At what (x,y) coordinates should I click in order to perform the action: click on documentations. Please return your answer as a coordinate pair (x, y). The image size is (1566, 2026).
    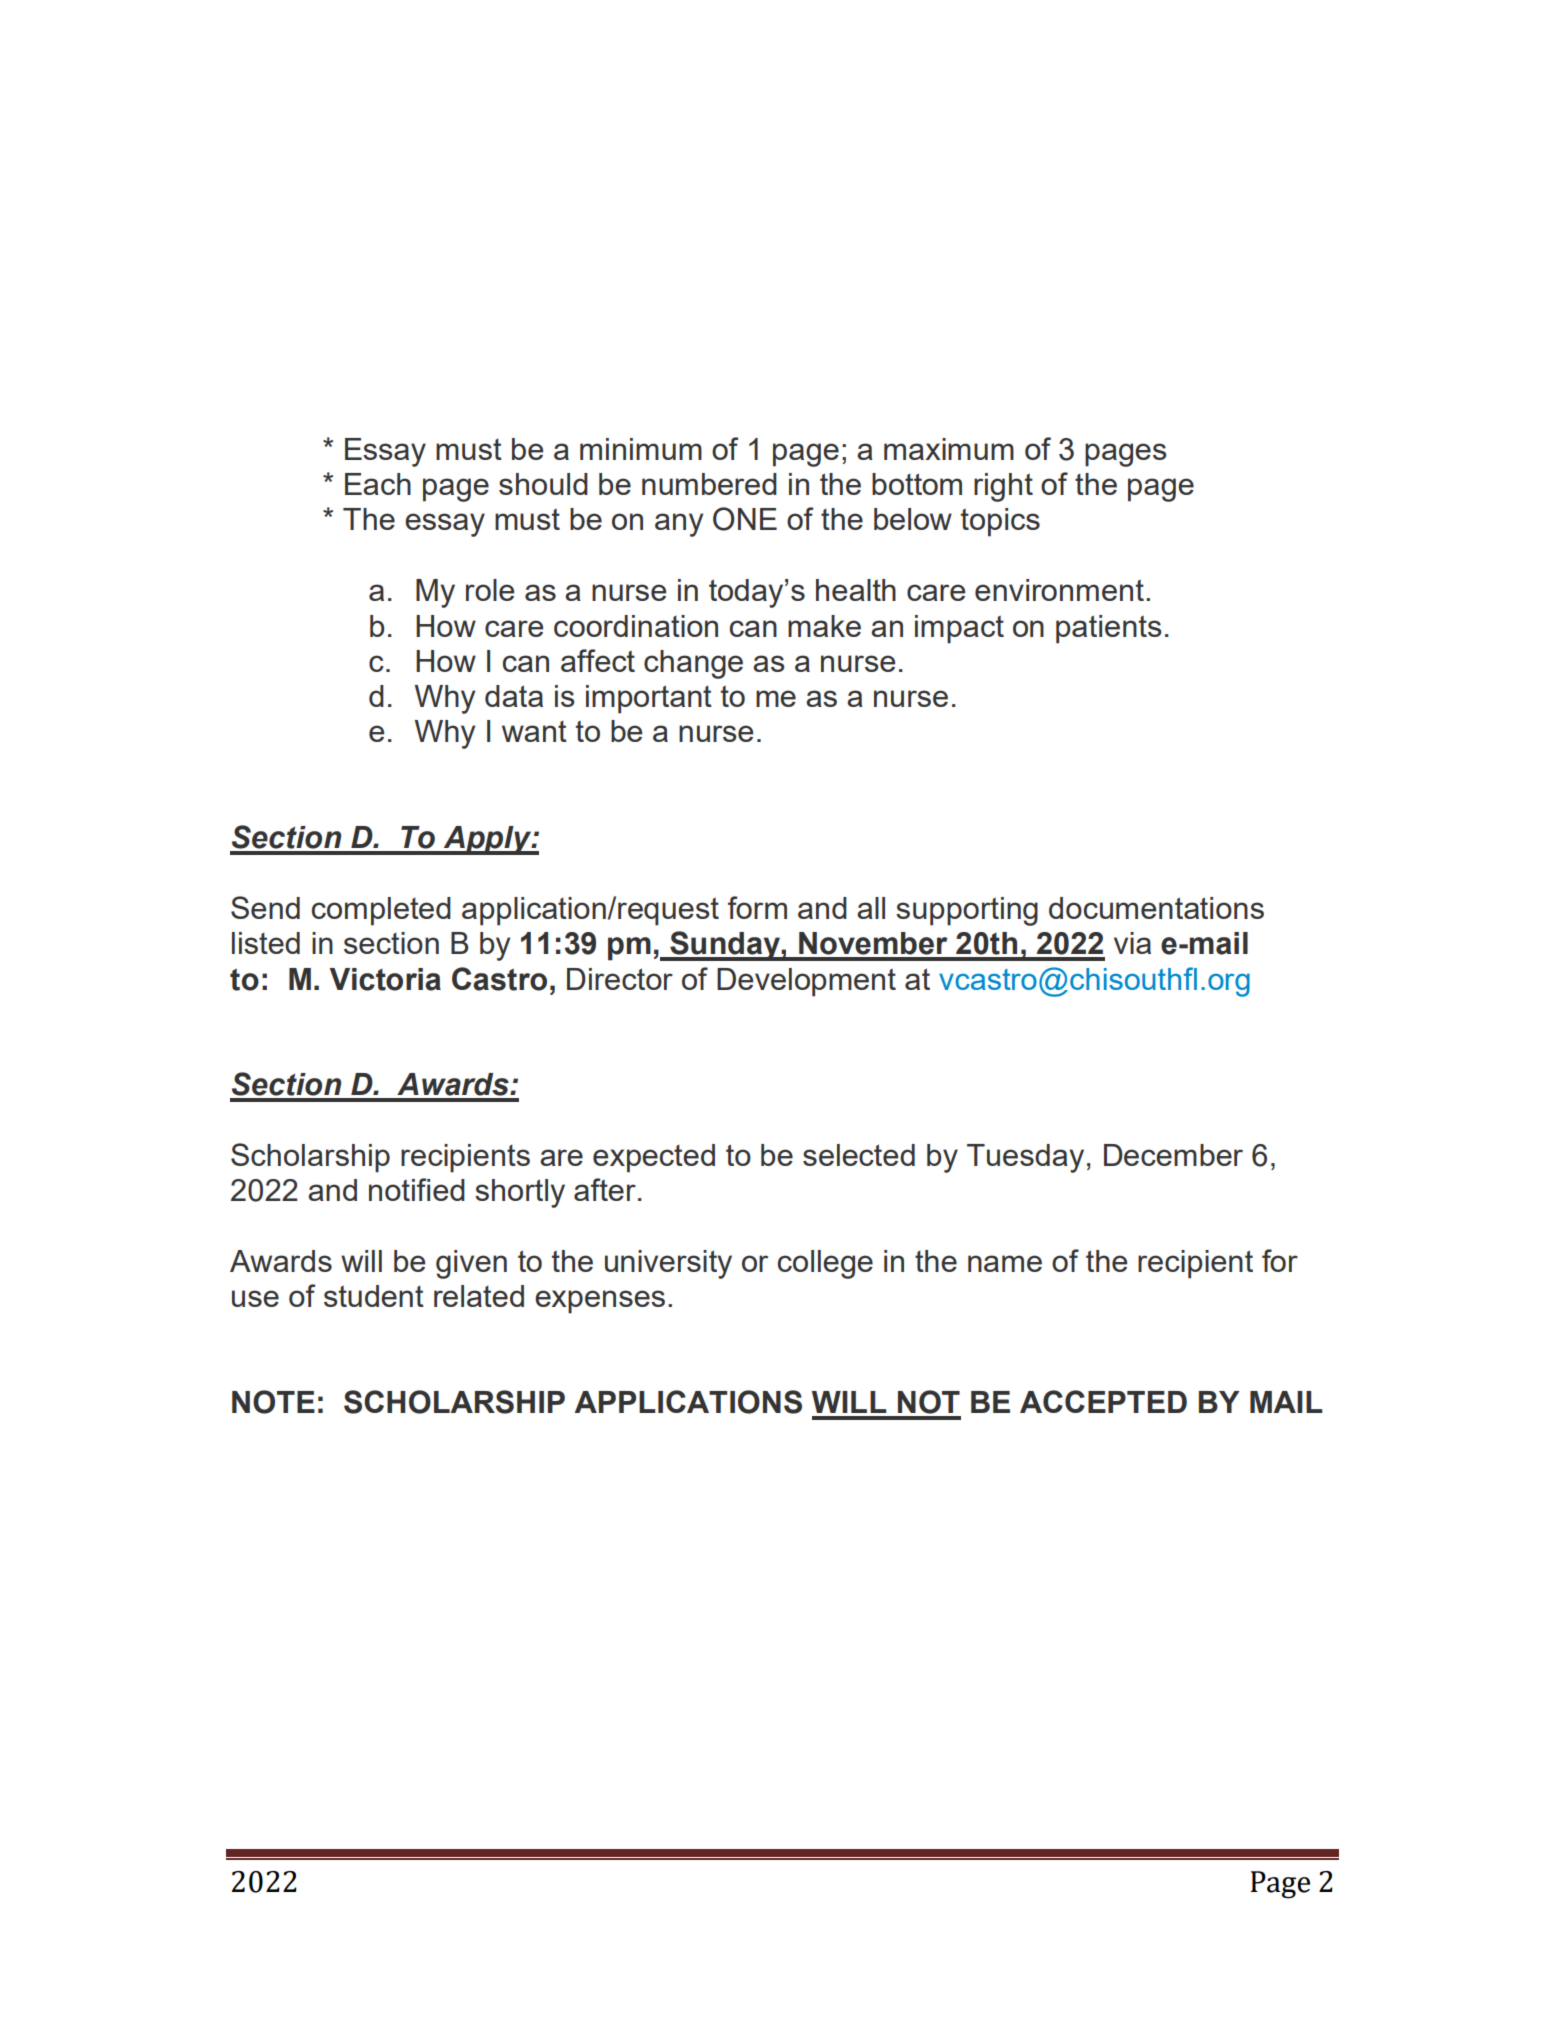
    Looking at the image, I should click on (1156, 908).
